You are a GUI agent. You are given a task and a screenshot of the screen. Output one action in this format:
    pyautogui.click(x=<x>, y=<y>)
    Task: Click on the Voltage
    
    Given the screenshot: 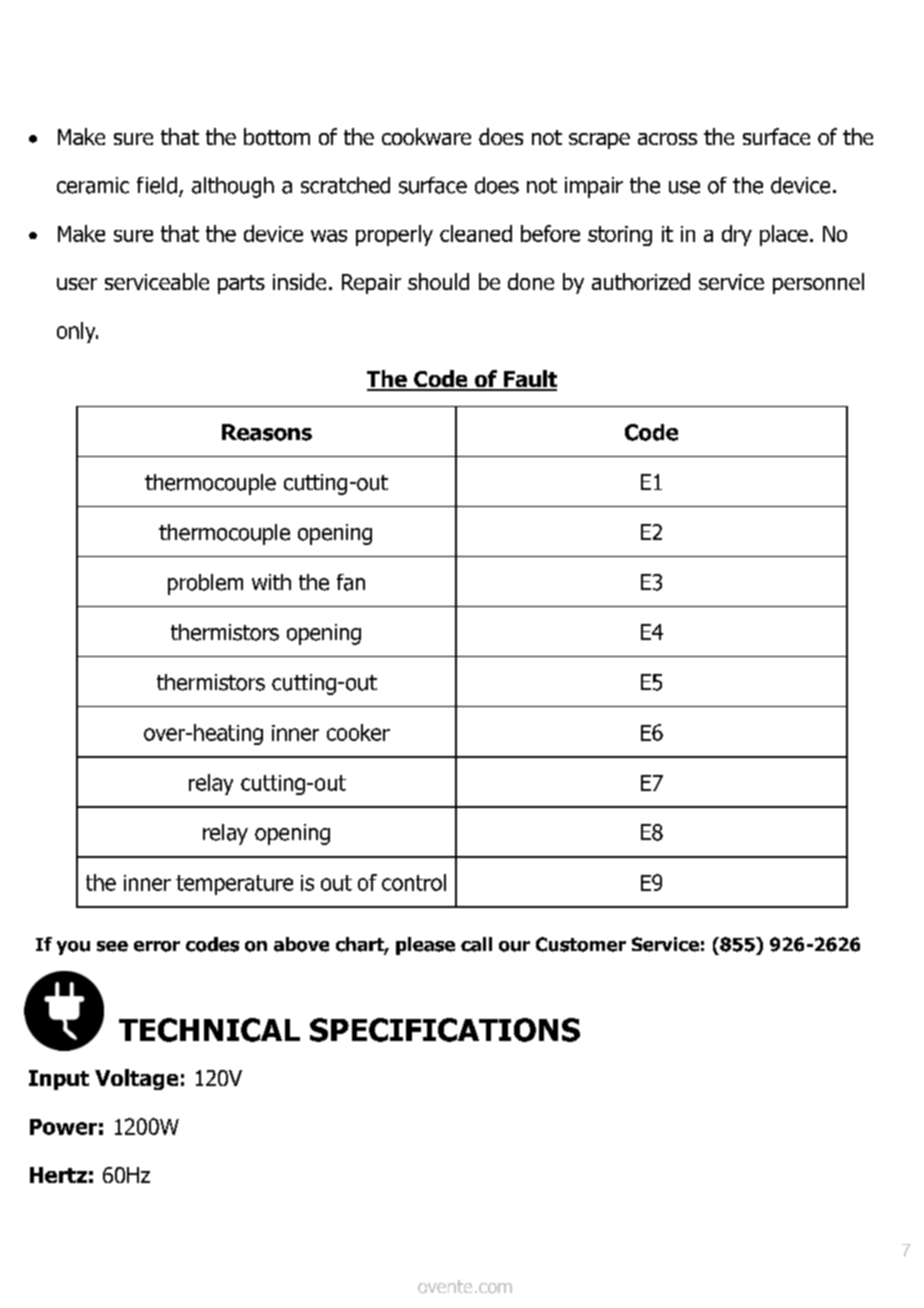 What is the action you would take?
    pyautogui.click(x=136, y=1079)
